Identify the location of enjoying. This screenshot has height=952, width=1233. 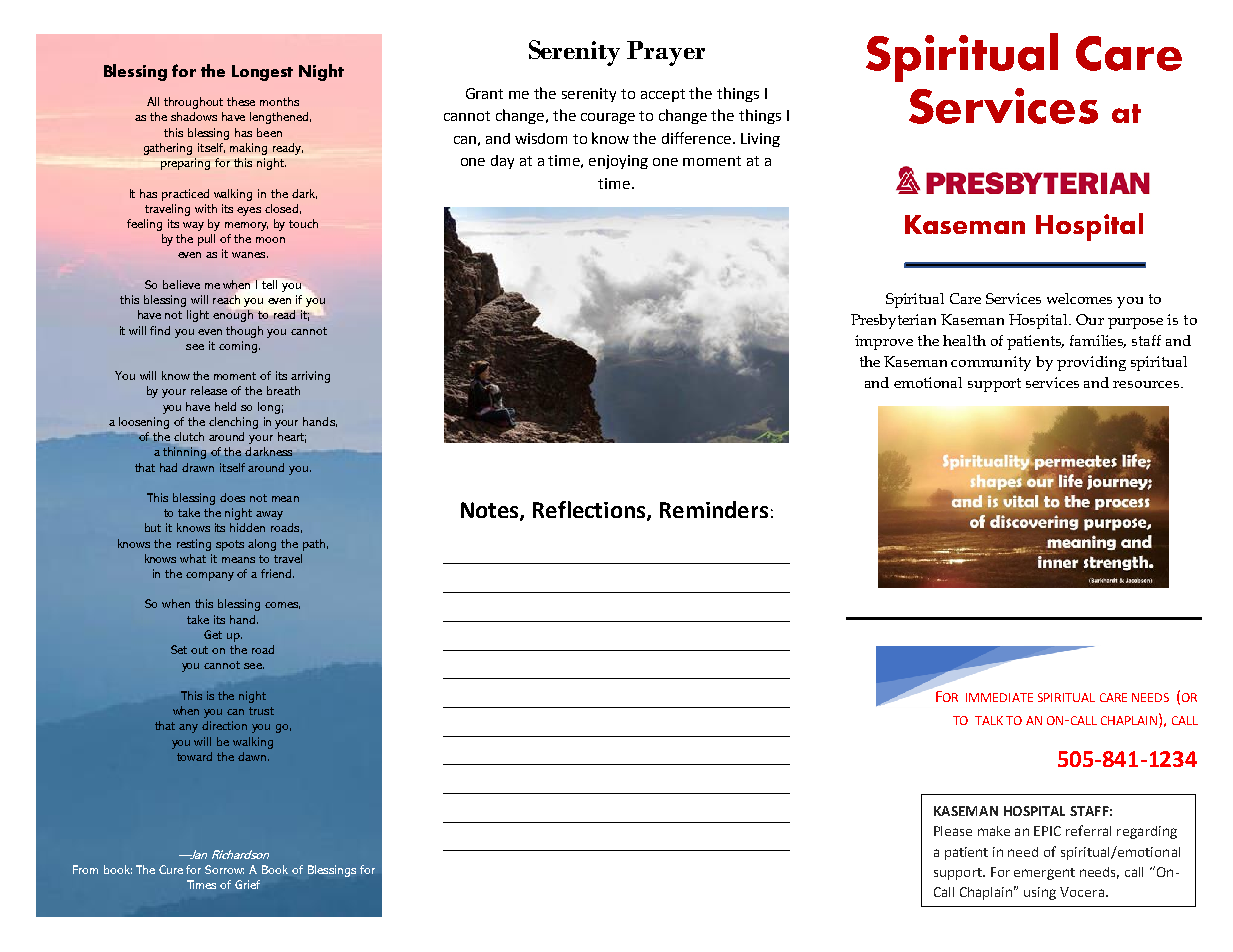
(618, 162).
